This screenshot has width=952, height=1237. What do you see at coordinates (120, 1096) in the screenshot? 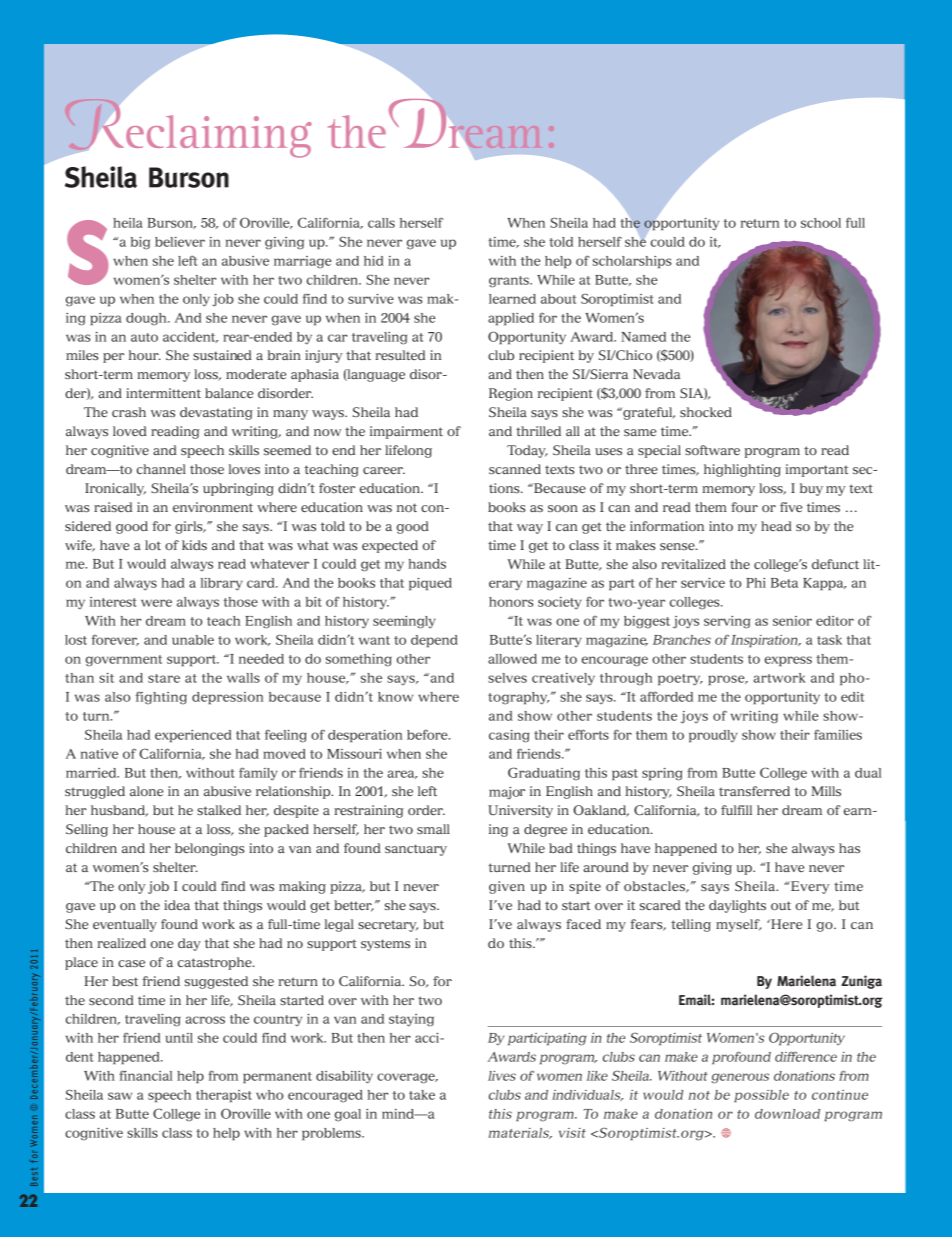
I see `saw` at bounding box center [120, 1096].
